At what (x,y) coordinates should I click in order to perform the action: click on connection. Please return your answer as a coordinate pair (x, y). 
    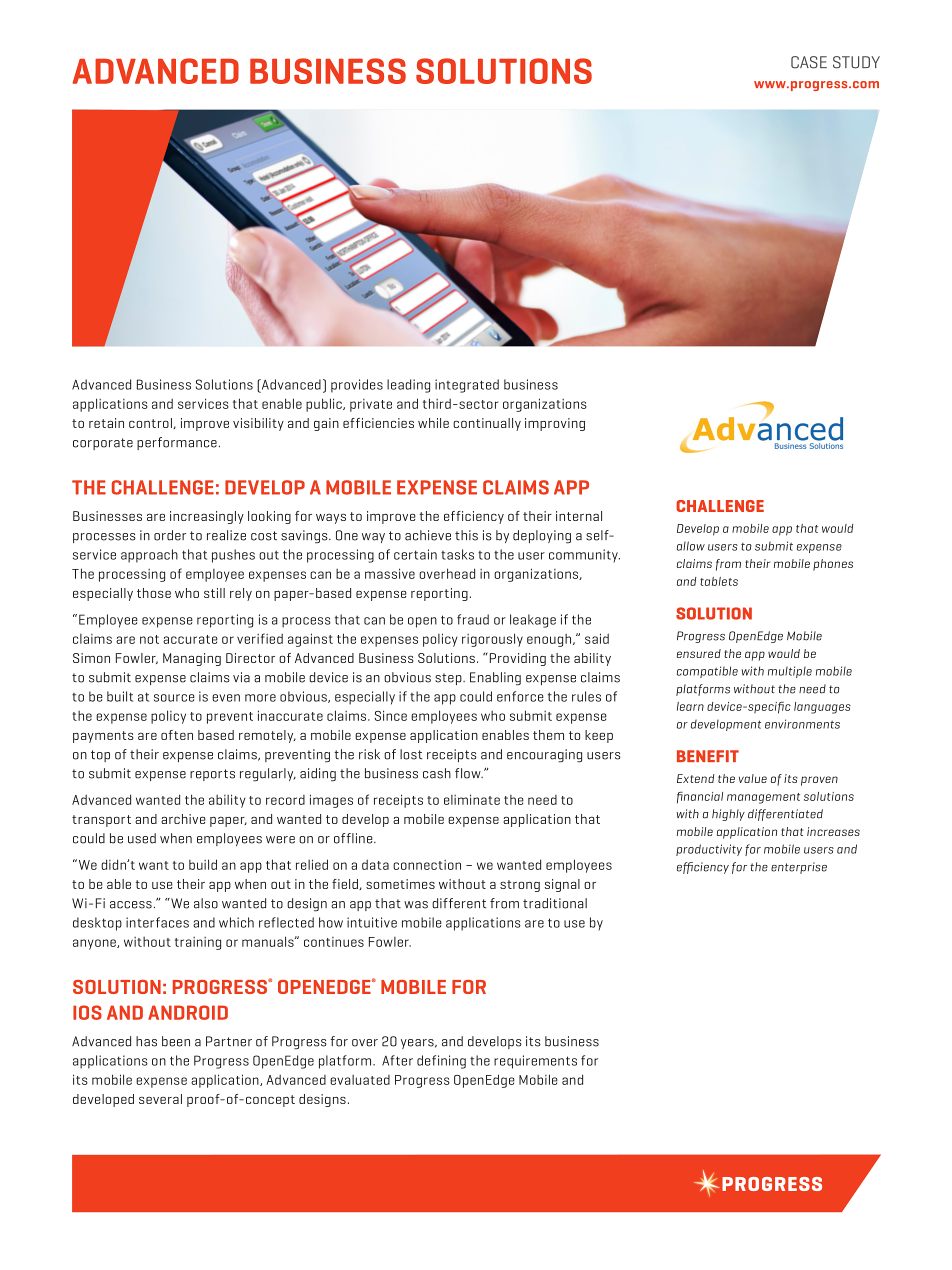
    Looking at the image, I should click on (427, 865).
